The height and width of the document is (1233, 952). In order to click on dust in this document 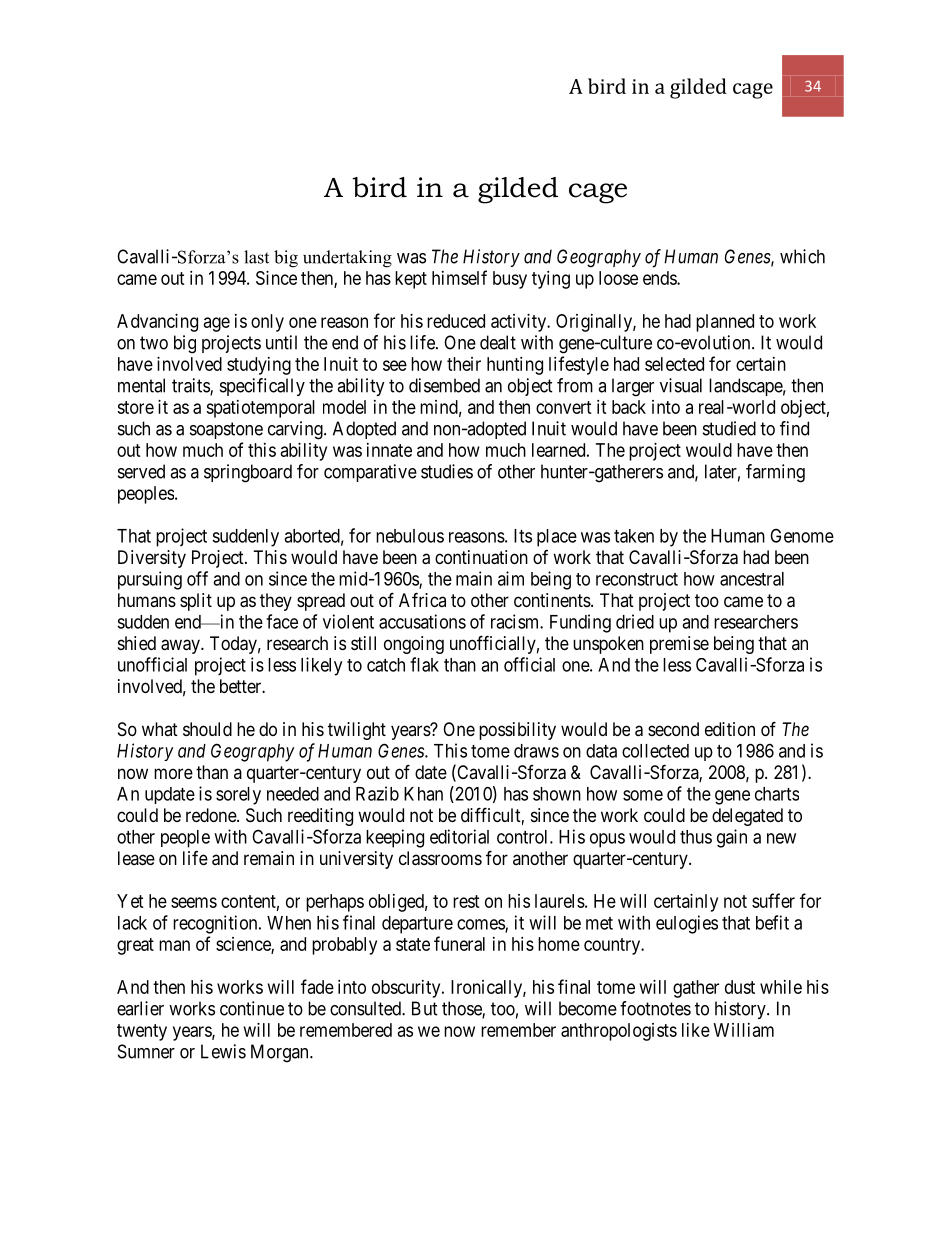, I will do `click(740, 987)`.
